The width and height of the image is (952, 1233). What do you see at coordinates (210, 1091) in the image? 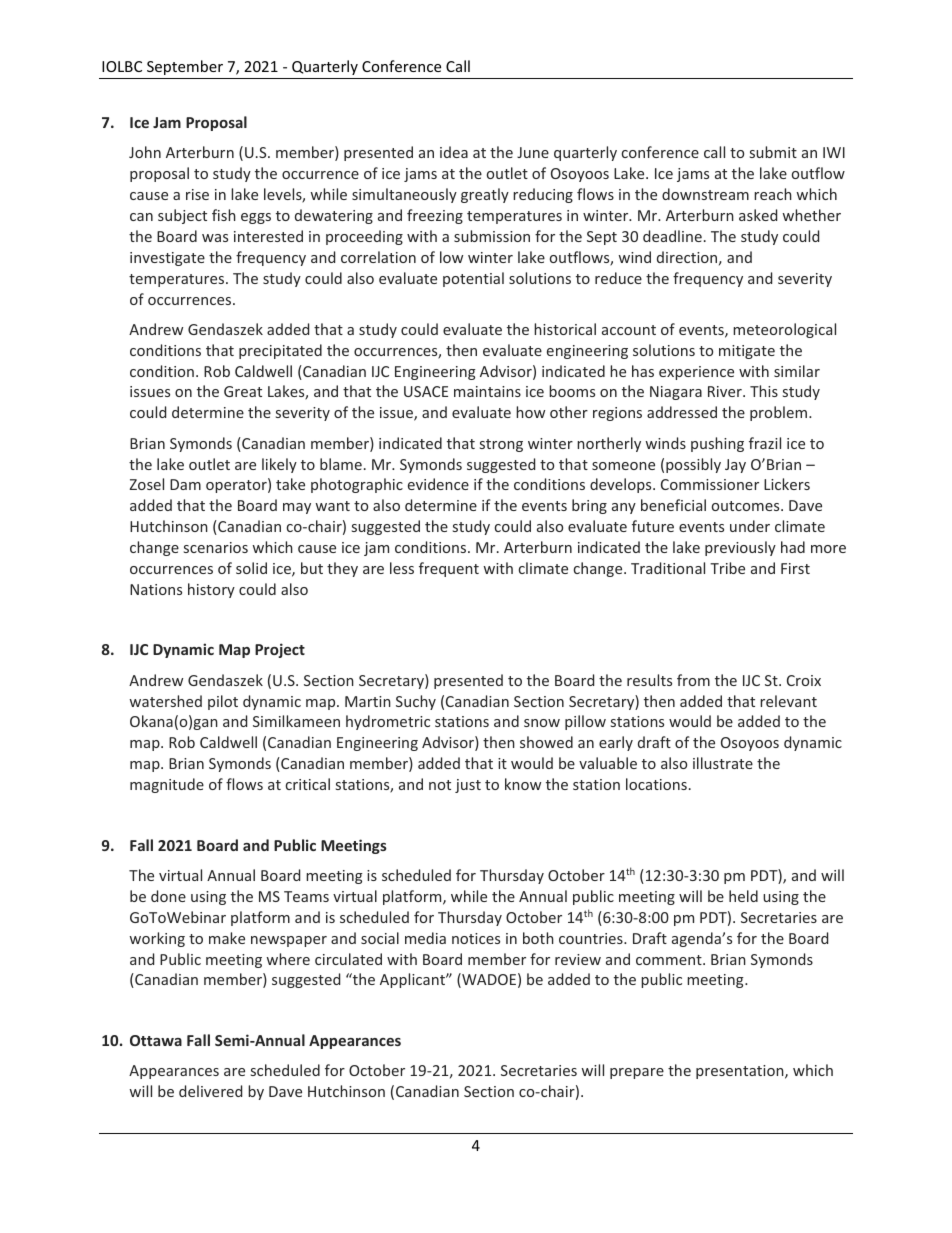
I see `delivered` at bounding box center [210, 1091].
